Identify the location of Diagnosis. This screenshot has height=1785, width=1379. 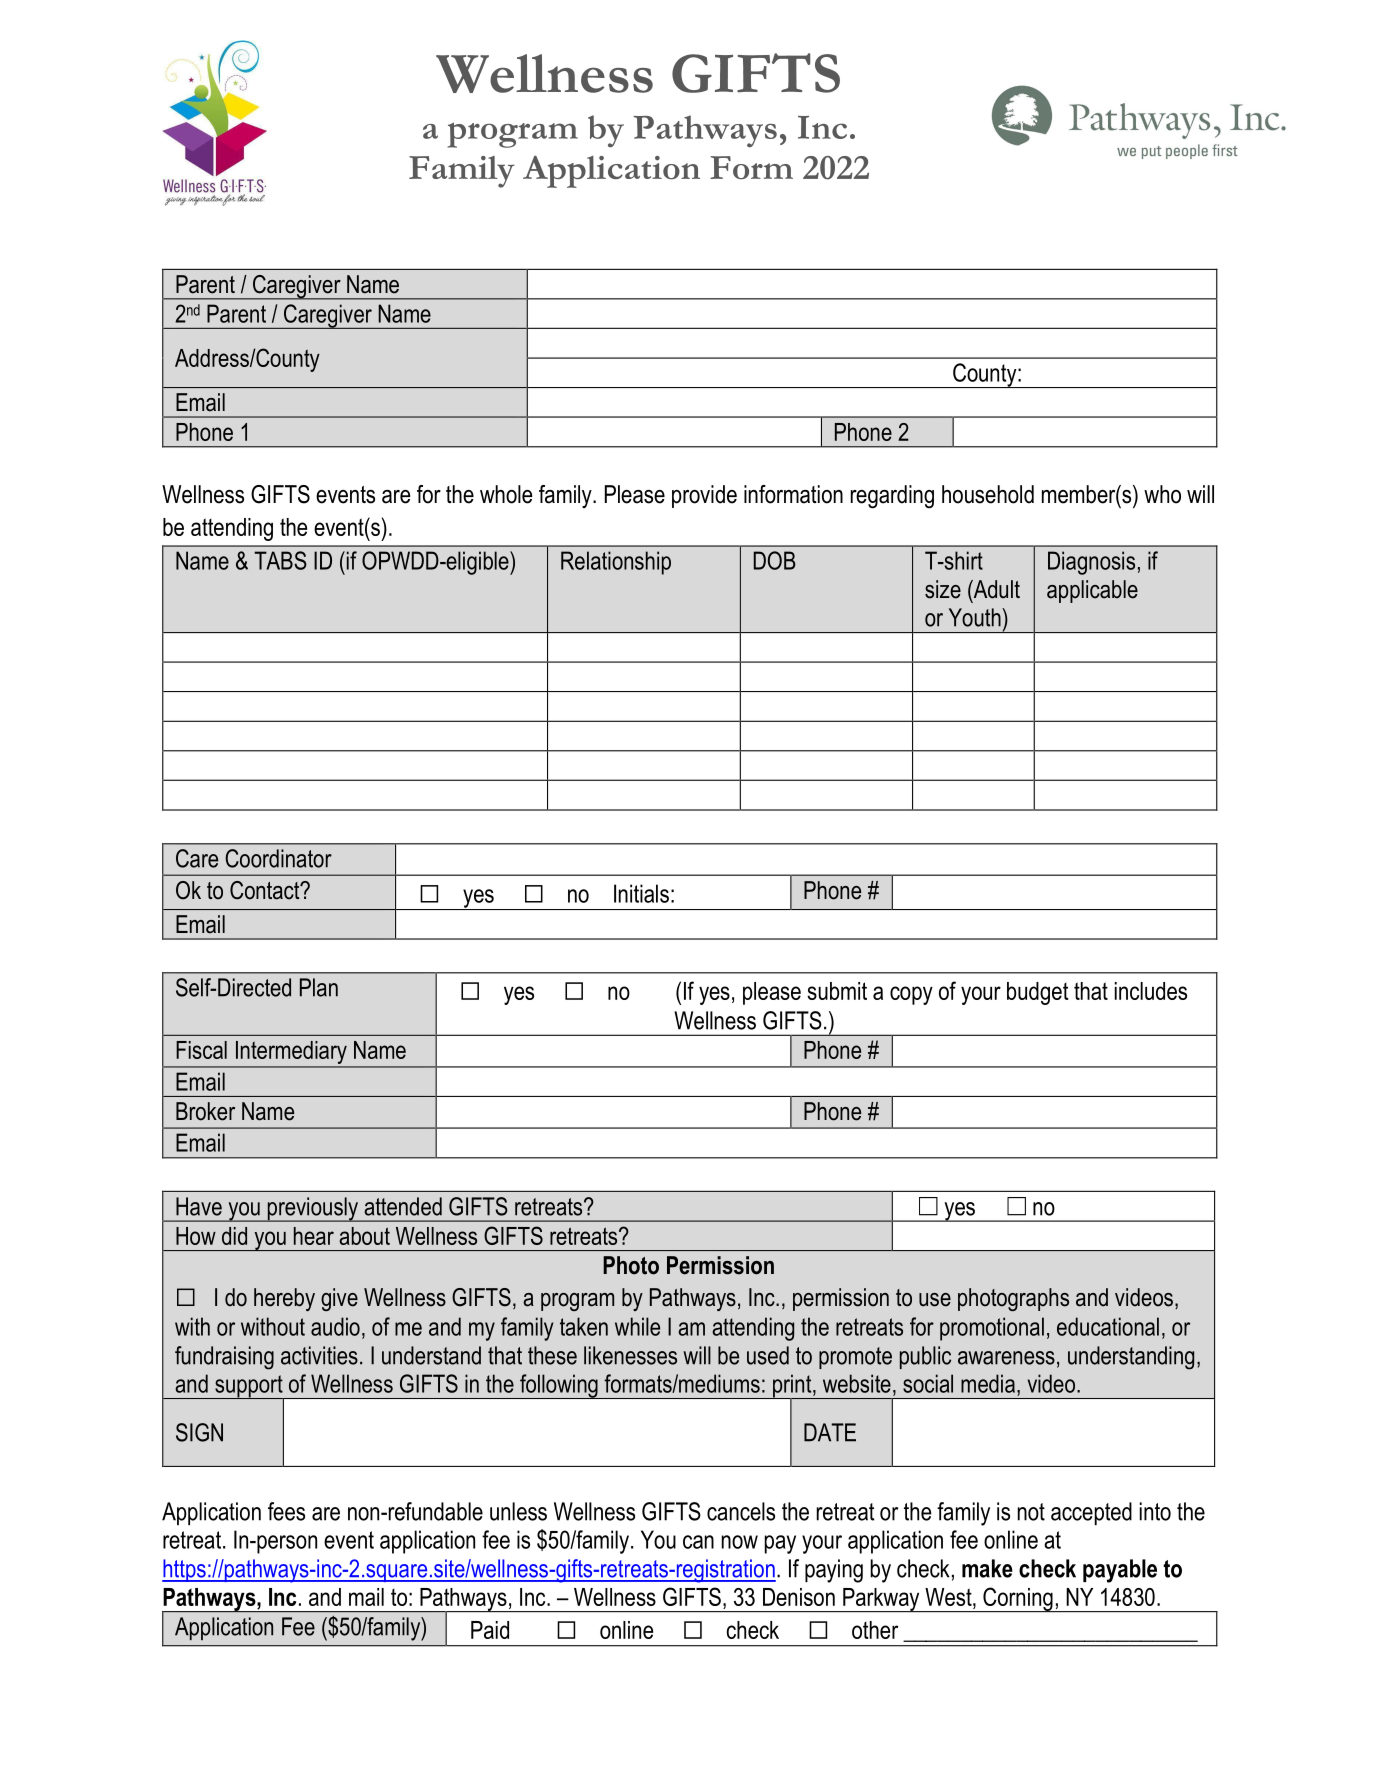
(1091, 563).
